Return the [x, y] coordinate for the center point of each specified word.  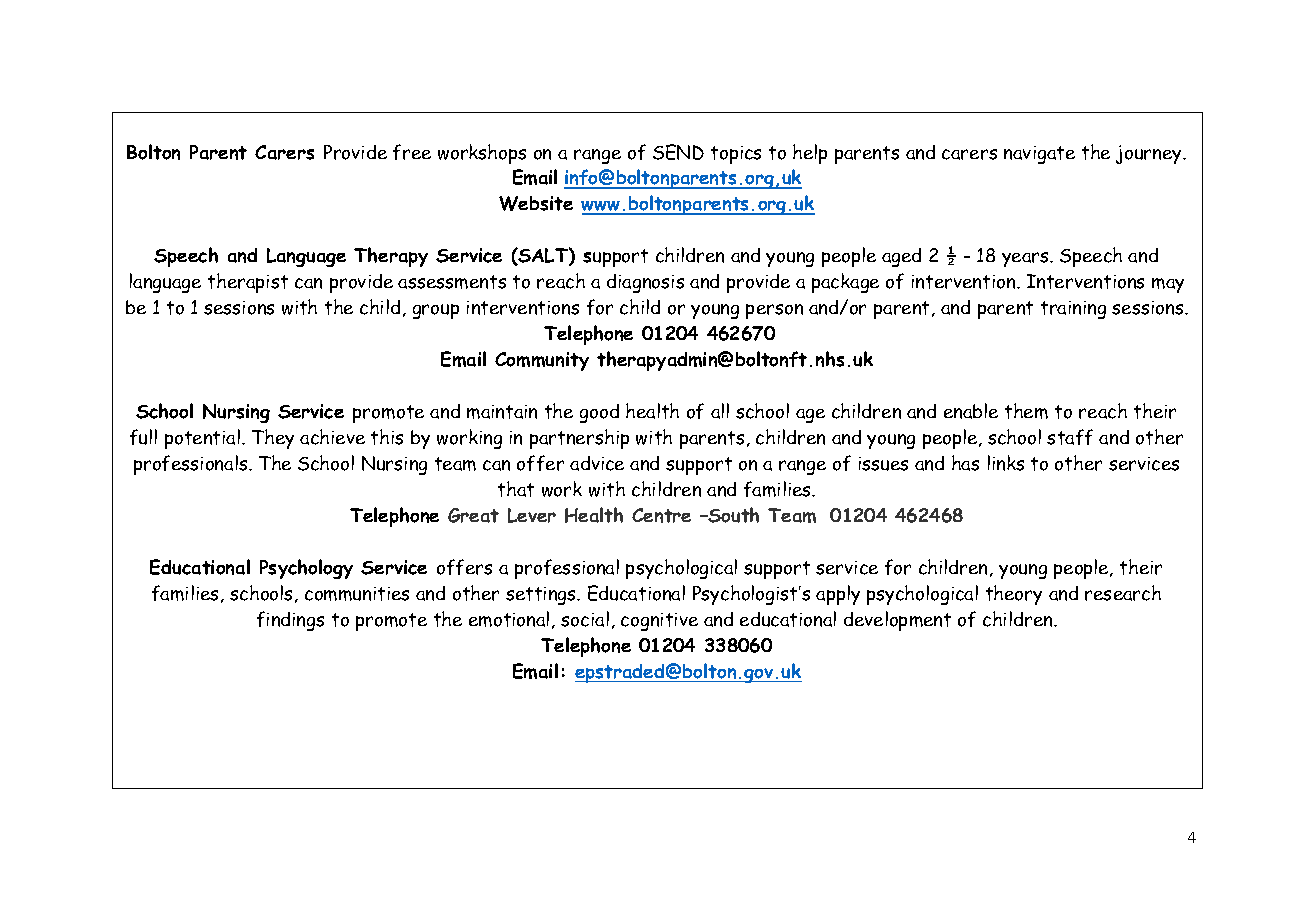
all [720, 411]
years [1026, 259]
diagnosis [645, 283]
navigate [1039, 155]
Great [473, 515]
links [1006, 463]
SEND [678, 152]
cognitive [659, 622]
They [273, 439]
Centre [661, 515]
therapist [248, 283]
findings [290, 621]
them [1026, 411]
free [412, 152]
